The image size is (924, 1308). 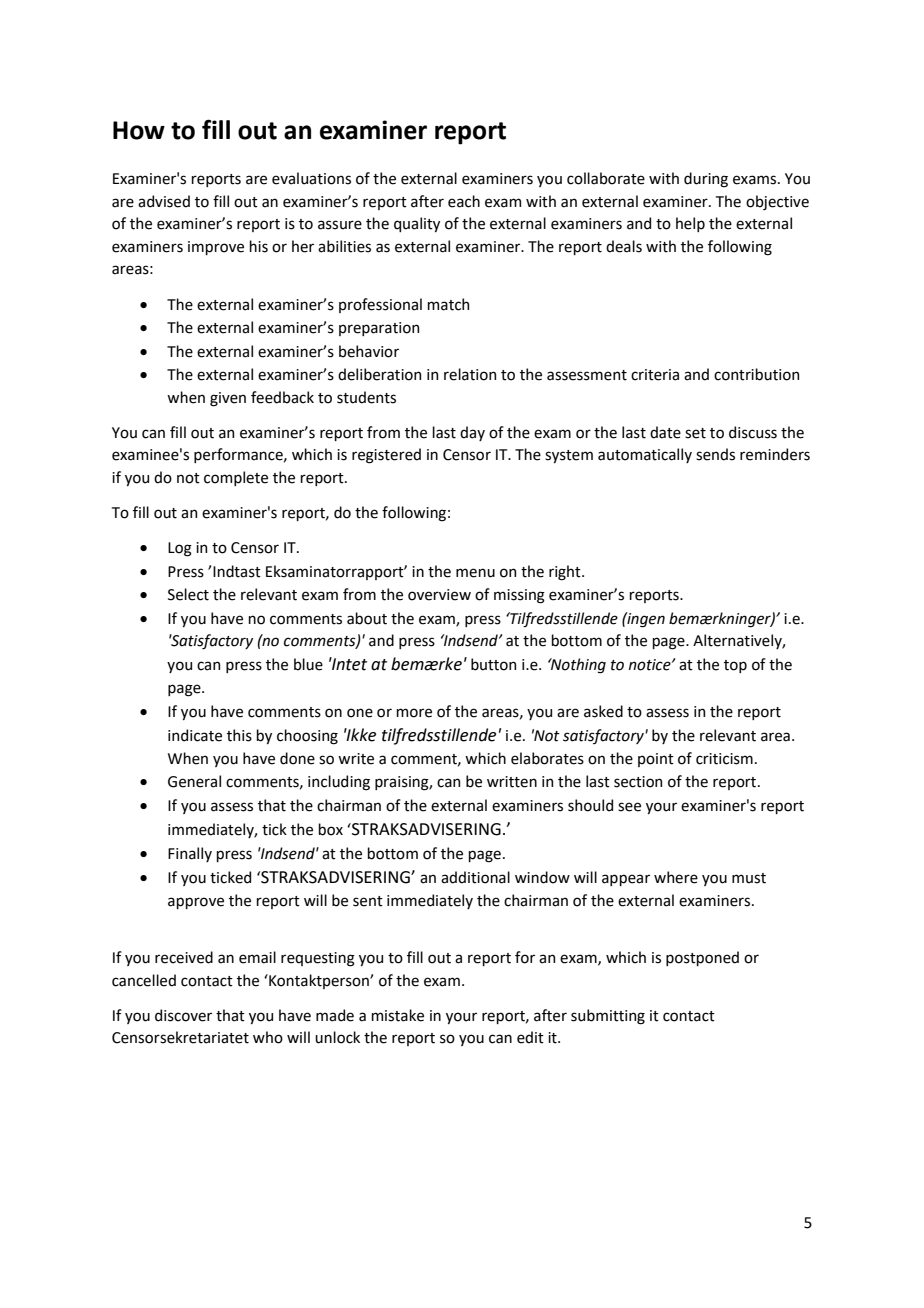 What do you see at coordinates (397, 1015) in the screenshot?
I see `mistake` at bounding box center [397, 1015].
